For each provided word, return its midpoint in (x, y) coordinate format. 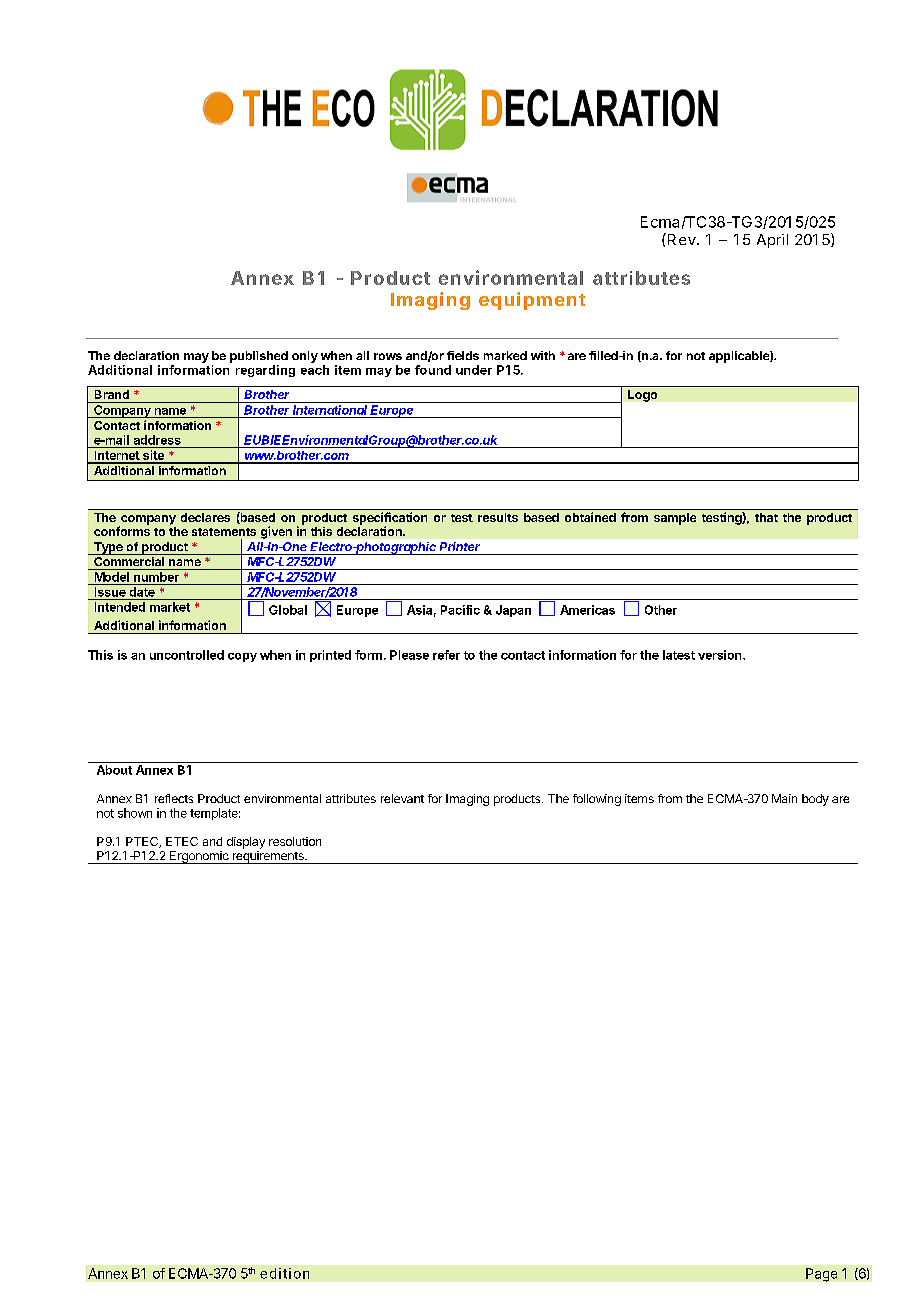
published (259, 357)
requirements (268, 857)
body (815, 800)
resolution (295, 841)
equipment (532, 301)
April (772, 241)
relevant (402, 798)
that (766, 517)
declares (205, 517)
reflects (174, 798)
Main (784, 798)
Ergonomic (199, 857)
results (498, 517)
